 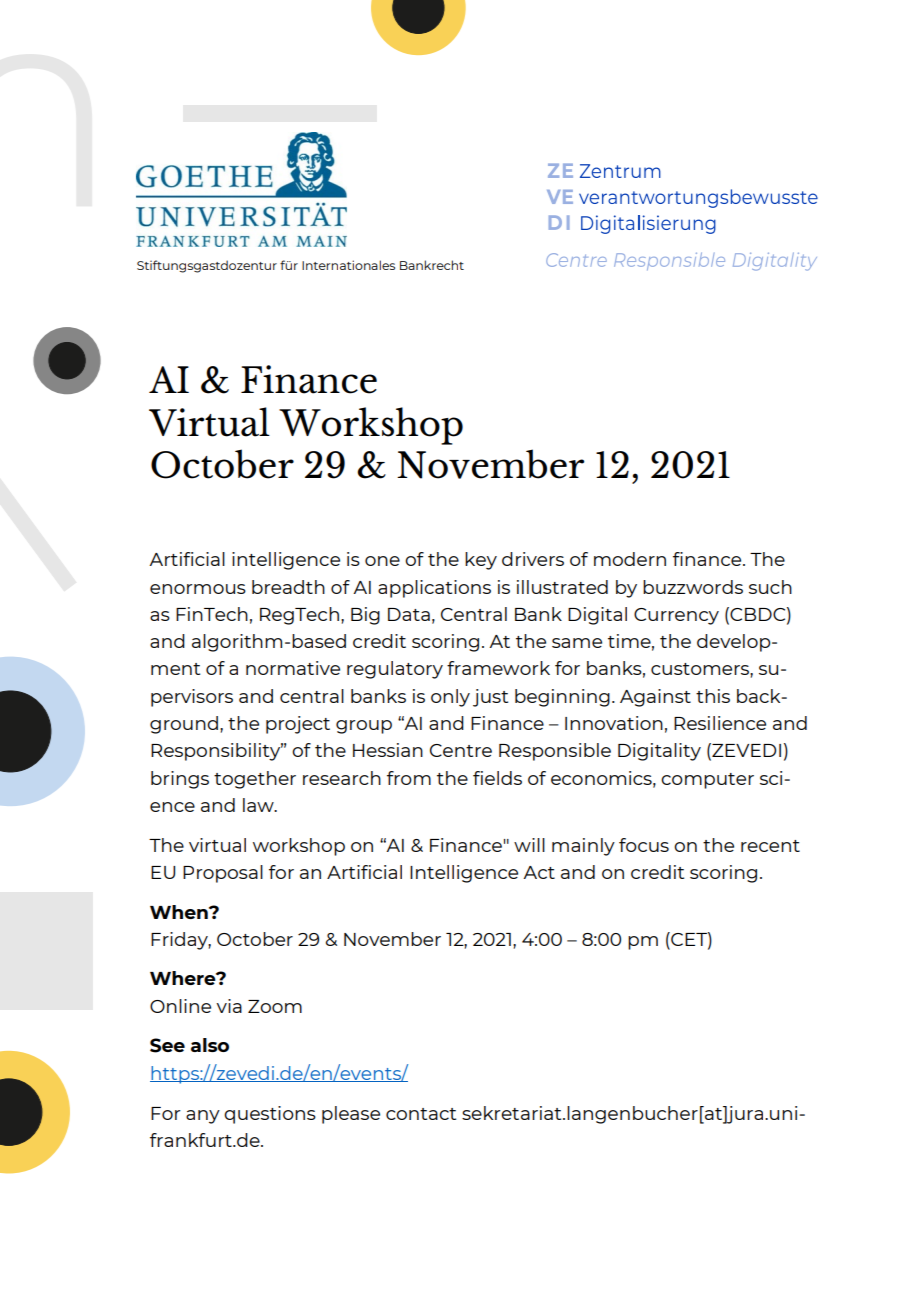 What do you see at coordinates (529, 845) in the image?
I see `will` at bounding box center [529, 845].
